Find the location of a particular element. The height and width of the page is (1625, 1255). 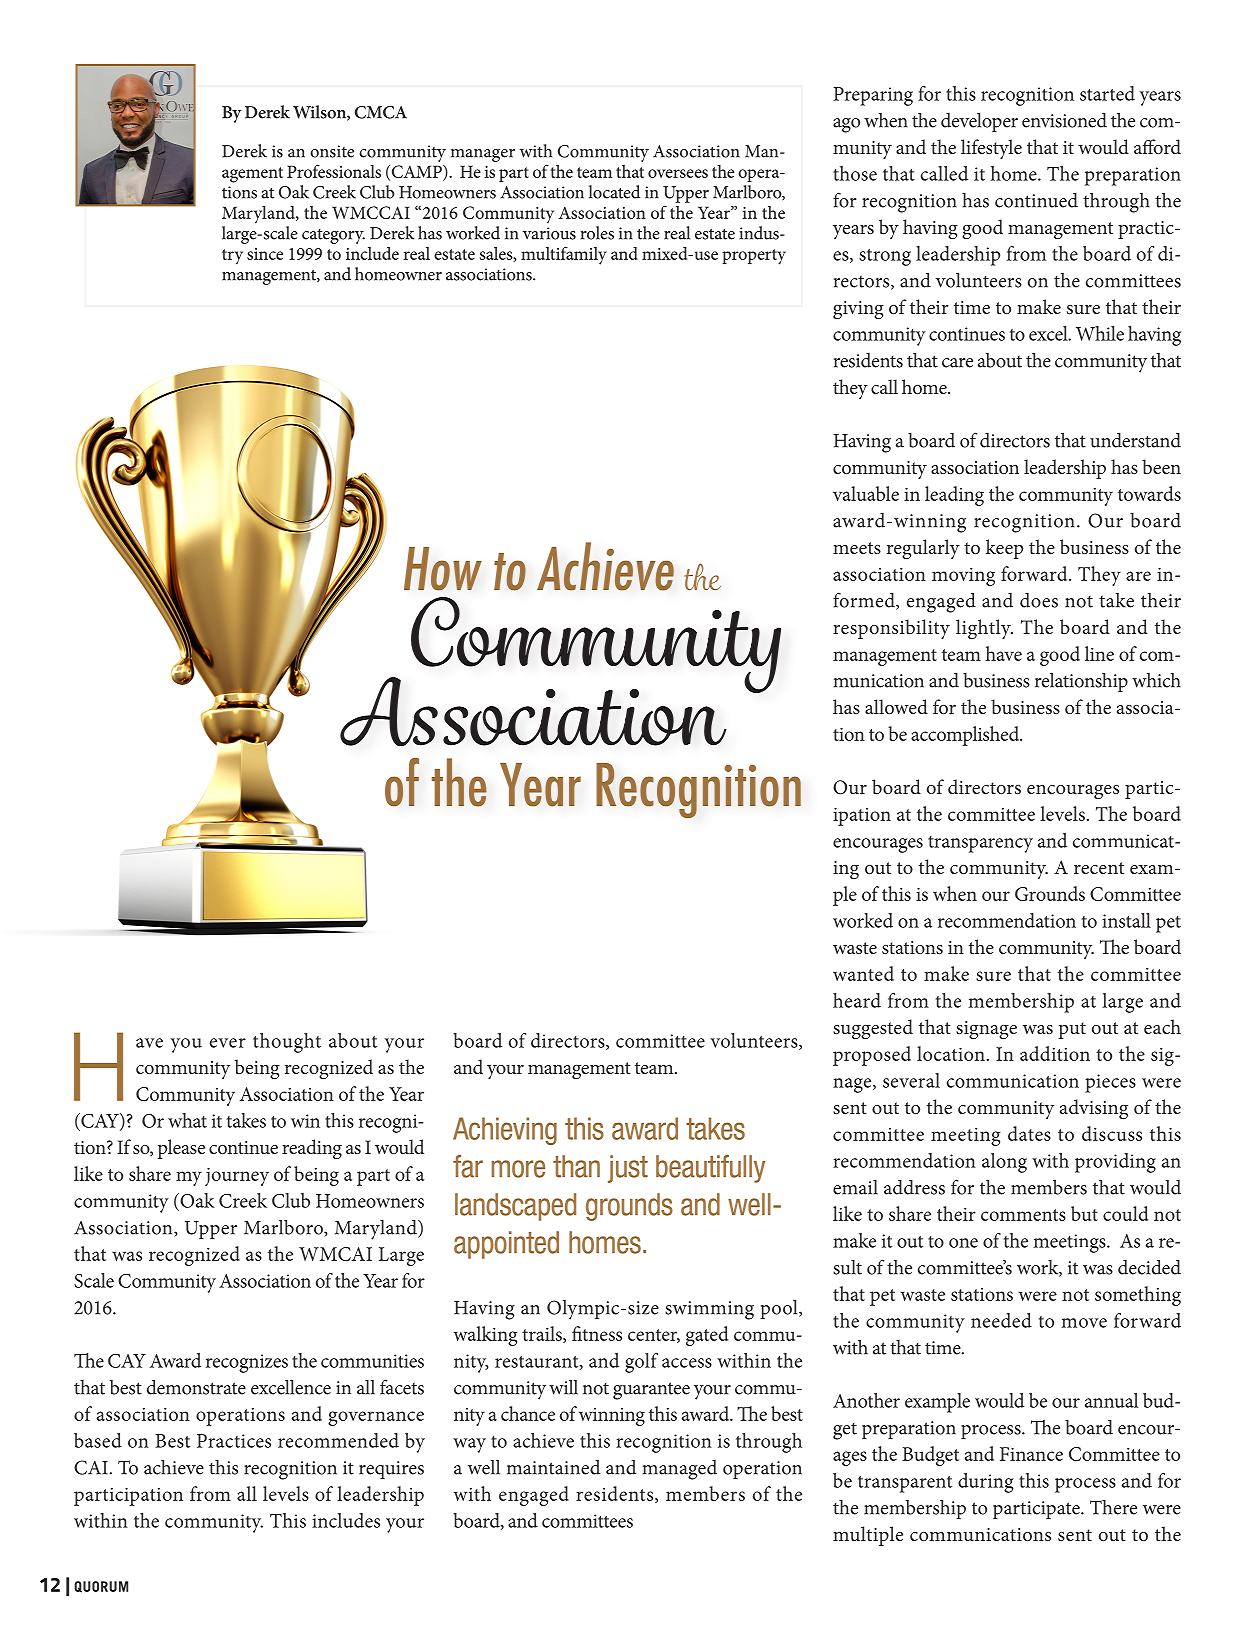

oversees is located at coordinates (678, 173).
